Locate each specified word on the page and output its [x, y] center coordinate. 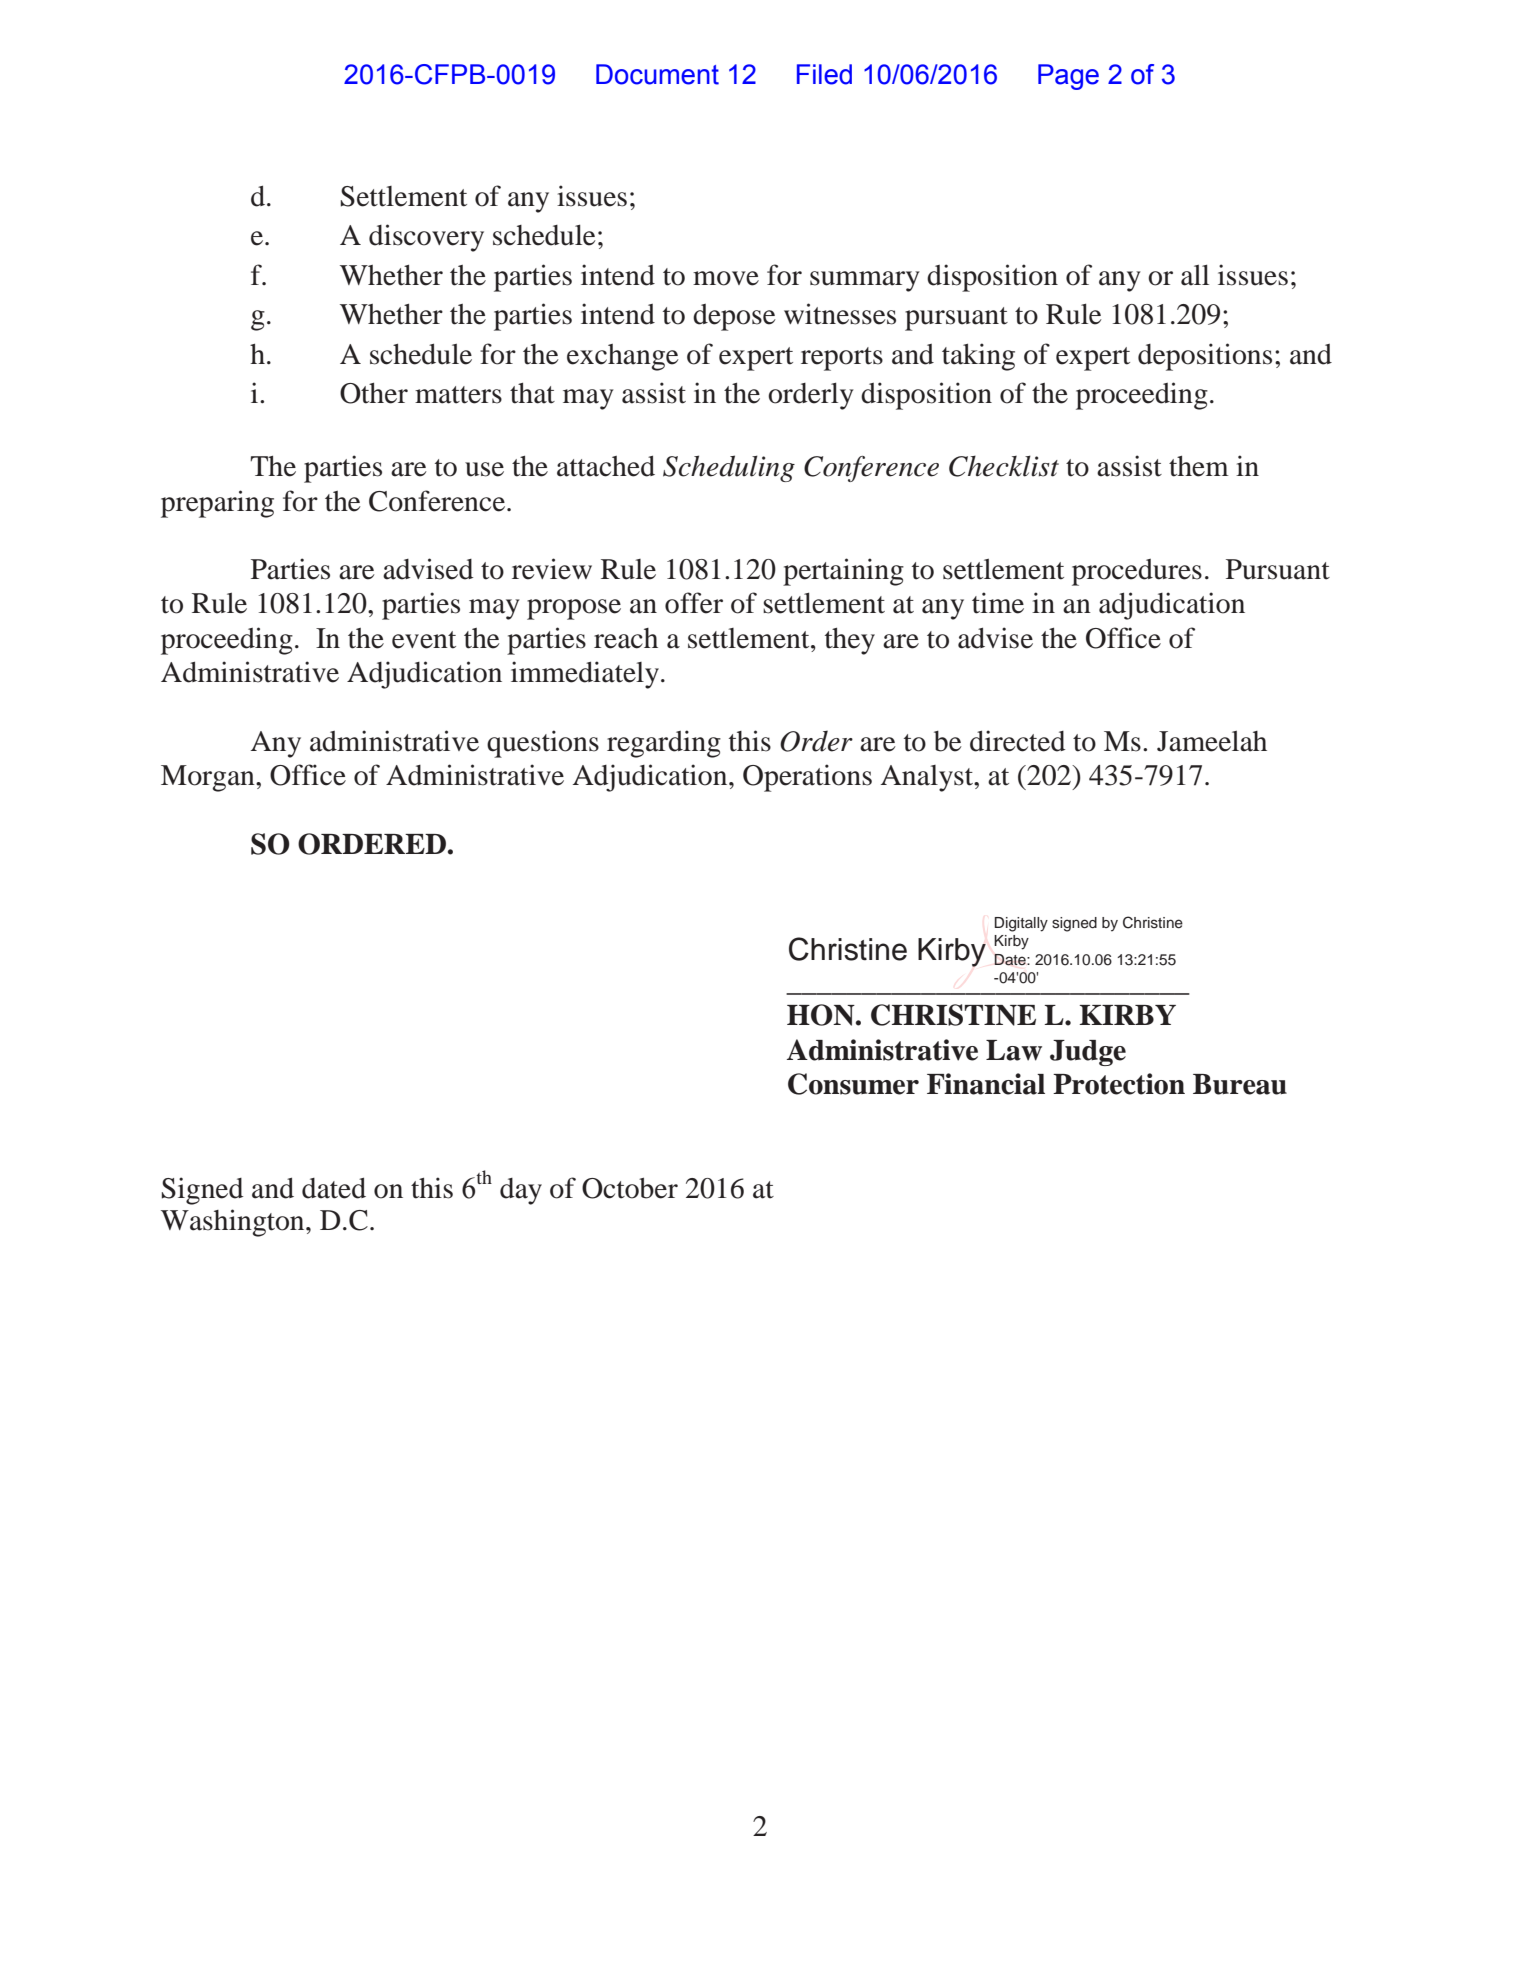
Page [1068, 77]
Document [657, 74]
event [424, 640]
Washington [234, 1223]
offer [694, 603]
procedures [1137, 572]
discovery [426, 238]
